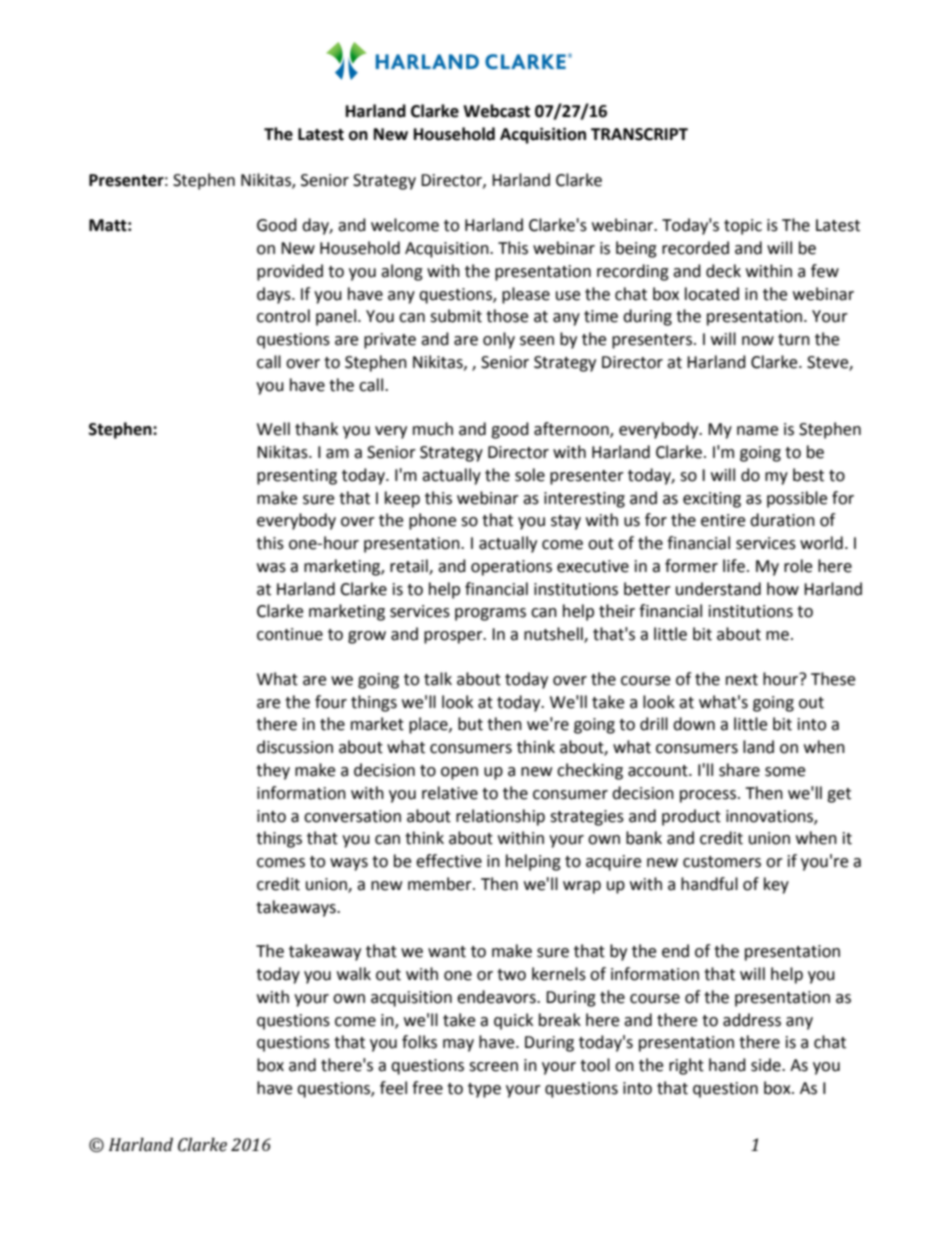 The width and height of the screenshot is (952, 1233). Describe the element at coordinates (393, 1088) in the screenshot. I see `feel` at that location.
